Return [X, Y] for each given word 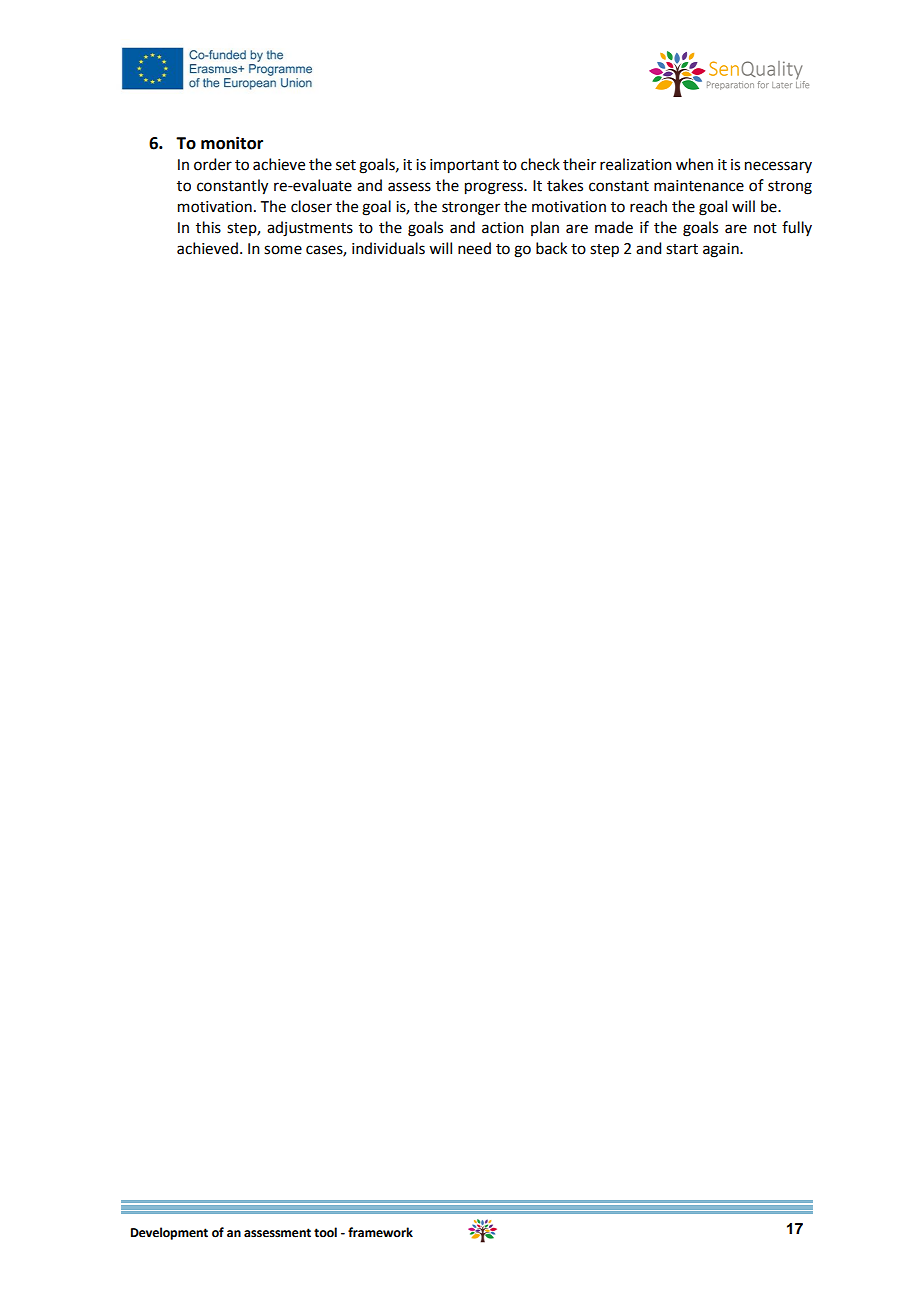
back [551, 248]
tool [325, 1232]
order [213, 164]
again [722, 250]
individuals [388, 248]
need [474, 248]
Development [169, 1233]
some [283, 250]
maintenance [699, 186]
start [682, 249]
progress [495, 188]
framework [380, 1232]
